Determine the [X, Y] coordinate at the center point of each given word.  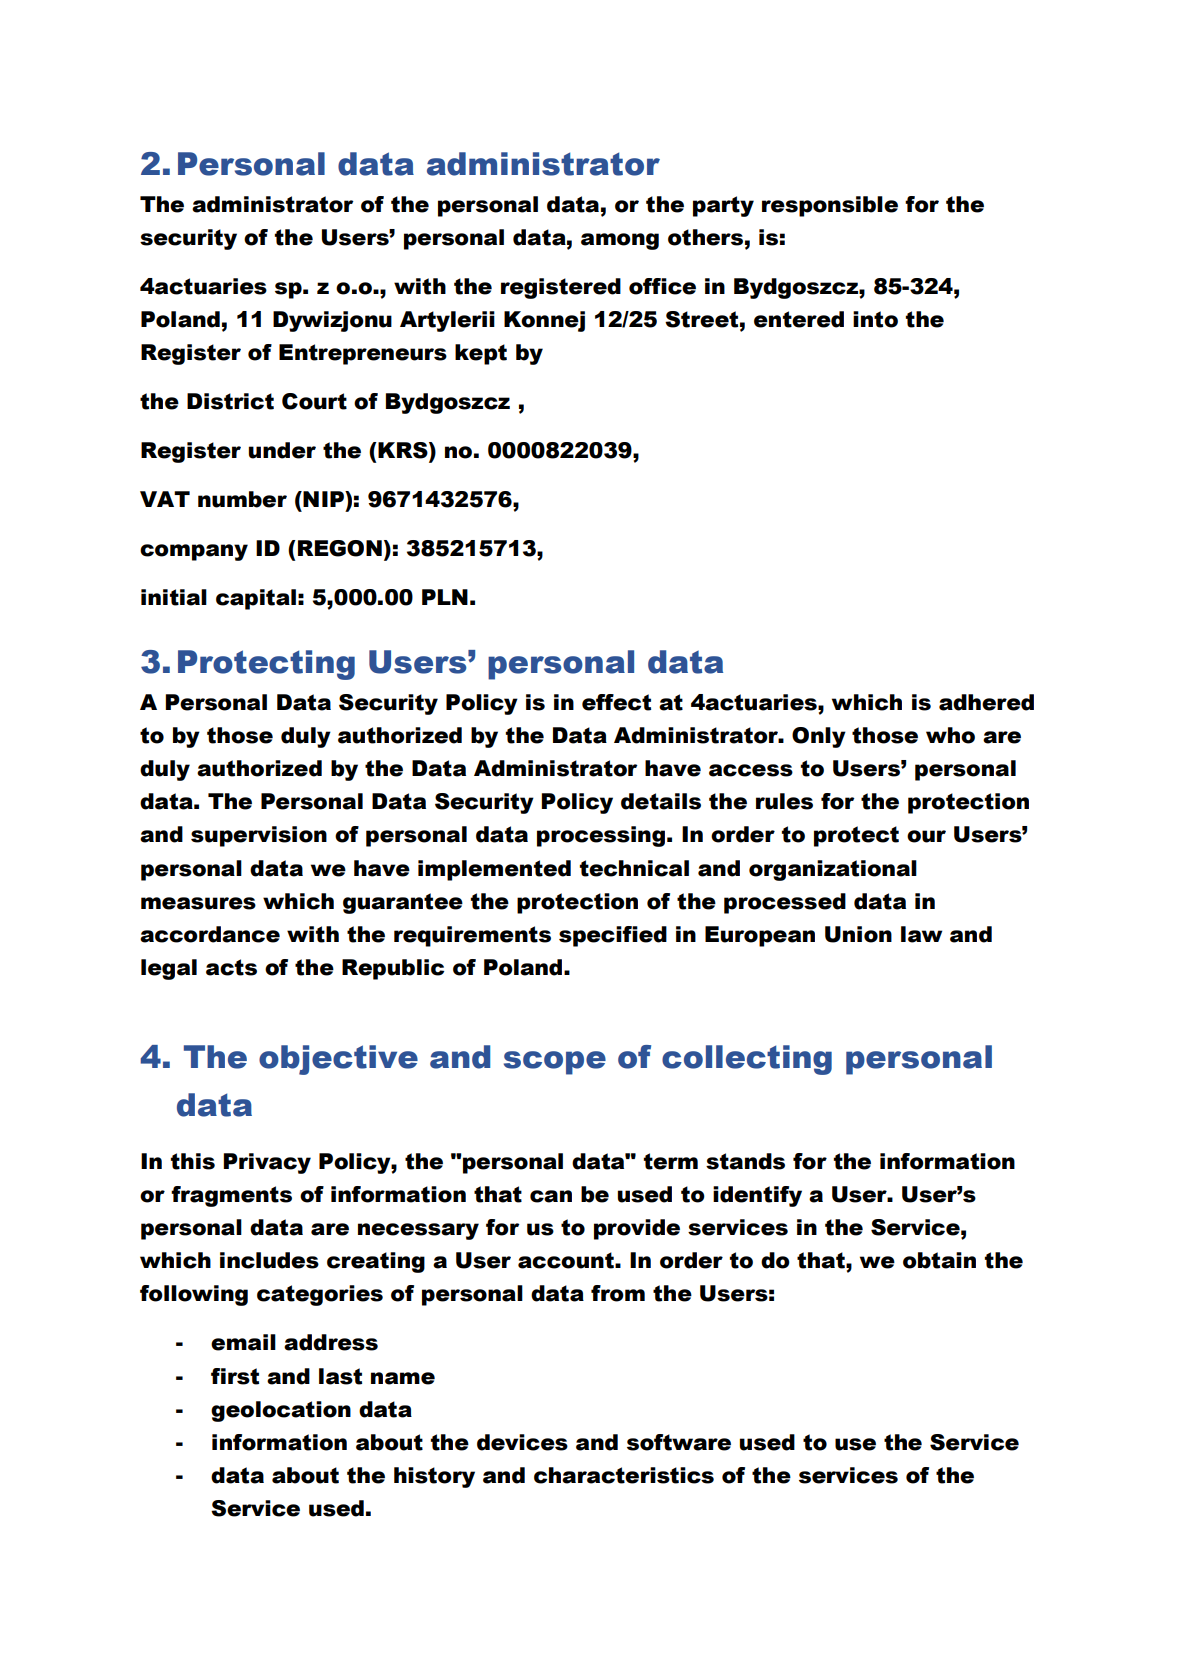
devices [522, 1442]
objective [338, 1060]
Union [858, 934]
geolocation [281, 1411]
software [679, 1442]
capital [256, 599]
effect [616, 702]
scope [555, 1063]
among [620, 241]
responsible [830, 206]
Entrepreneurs [363, 354]
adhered [986, 702]
